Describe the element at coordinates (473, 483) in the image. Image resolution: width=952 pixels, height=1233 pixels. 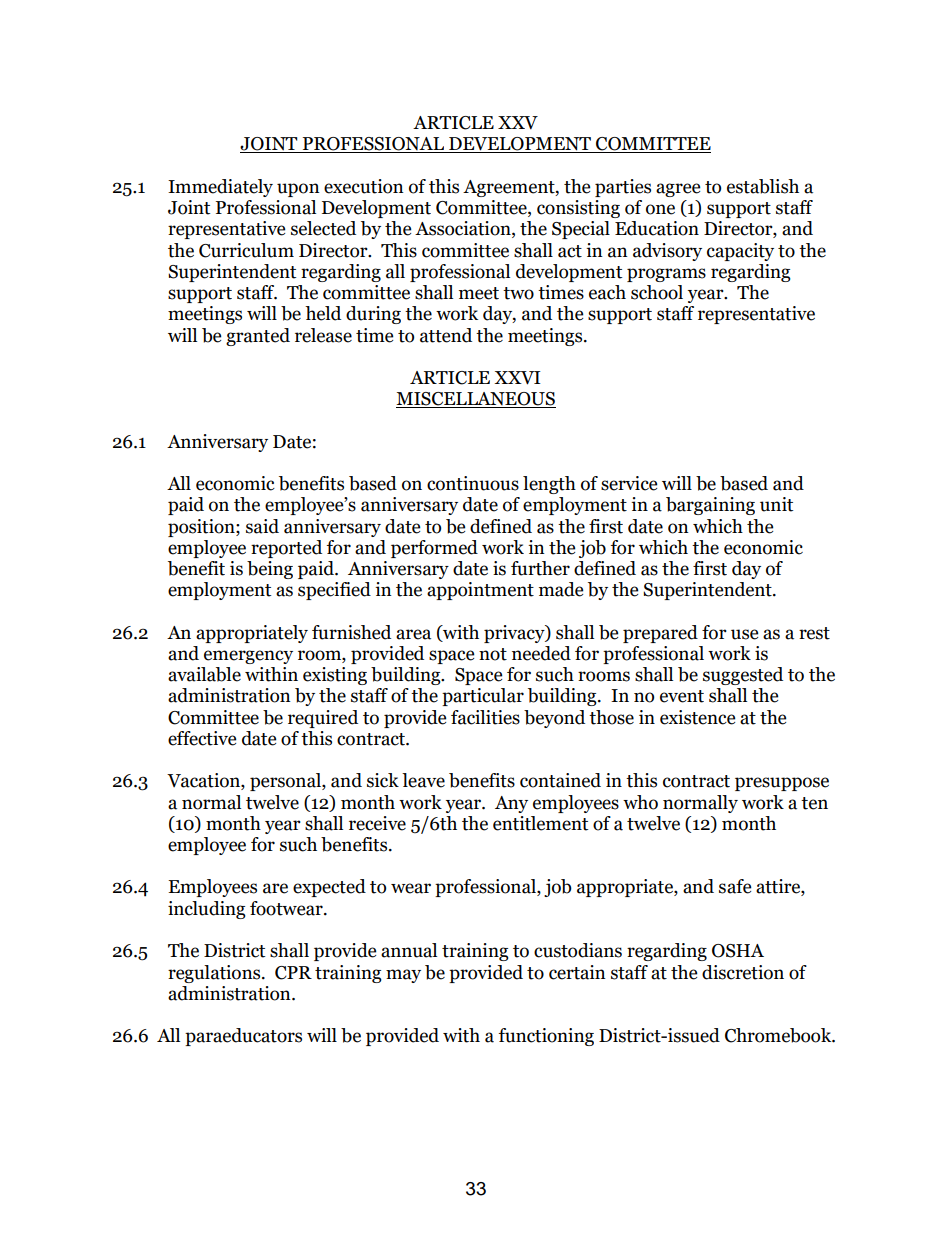
I see `continuous` at that location.
